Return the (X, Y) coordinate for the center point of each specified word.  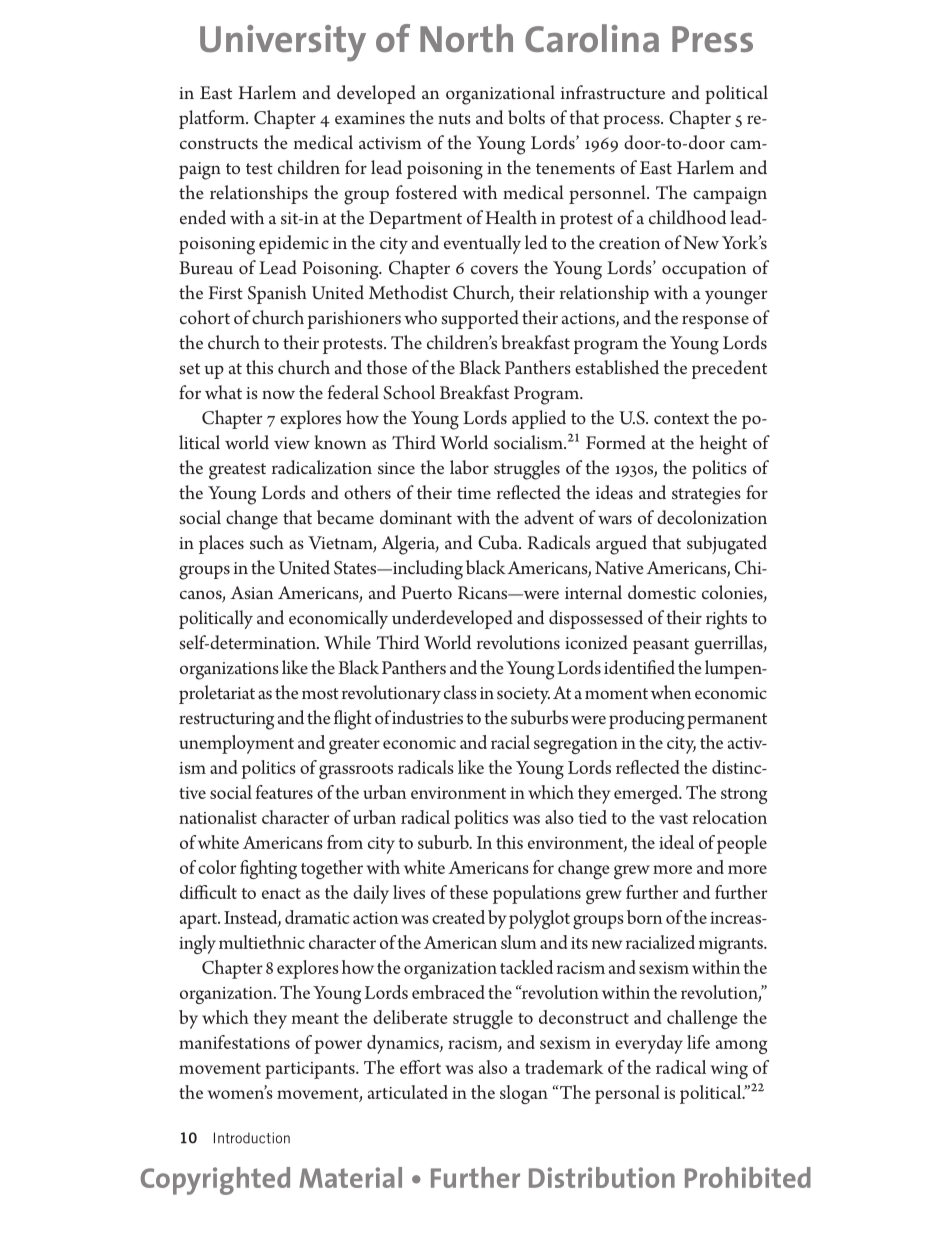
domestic (662, 592)
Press (712, 39)
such (267, 542)
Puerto (427, 592)
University (283, 43)
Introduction (252, 1138)
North (466, 38)
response (715, 322)
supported (480, 319)
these (469, 892)
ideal (676, 842)
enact (281, 893)
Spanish (277, 294)
